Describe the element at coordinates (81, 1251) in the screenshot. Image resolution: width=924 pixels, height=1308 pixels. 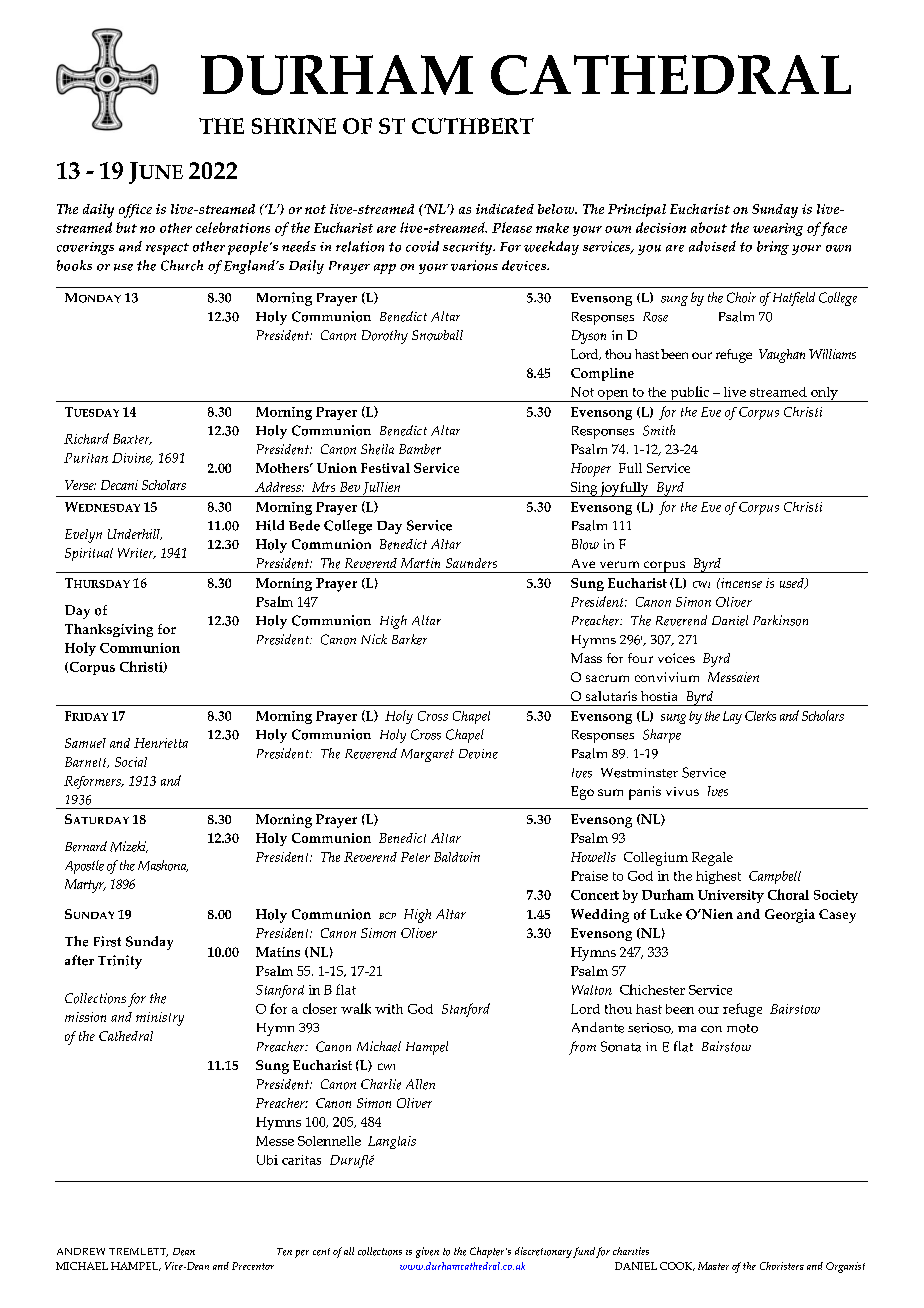
I see `ANDREW` at that location.
